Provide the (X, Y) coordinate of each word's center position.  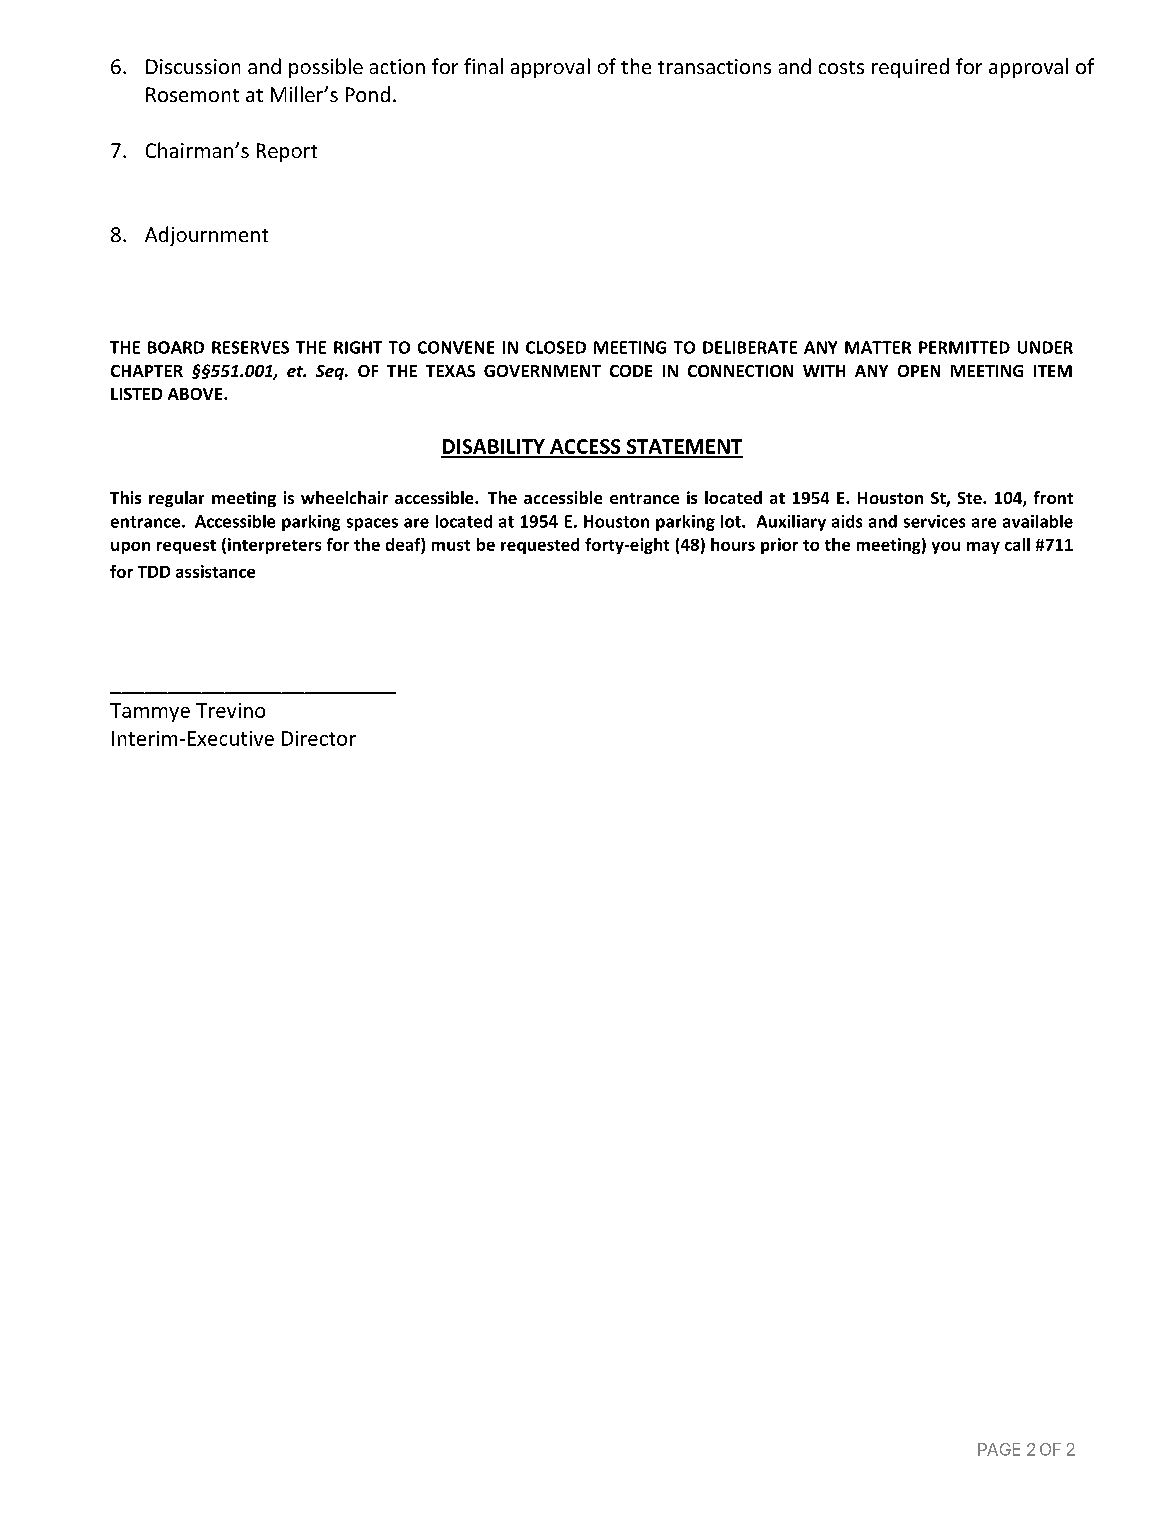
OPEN (919, 371)
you (946, 548)
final (483, 66)
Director (319, 738)
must (451, 545)
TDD (154, 572)
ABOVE (196, 394)
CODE (631, 371)
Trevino (230, 710)
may (983, 548)
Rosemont (192, 94)
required (910, 68)
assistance (215, 571)
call (1017, 544)
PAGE (999, 1449)
